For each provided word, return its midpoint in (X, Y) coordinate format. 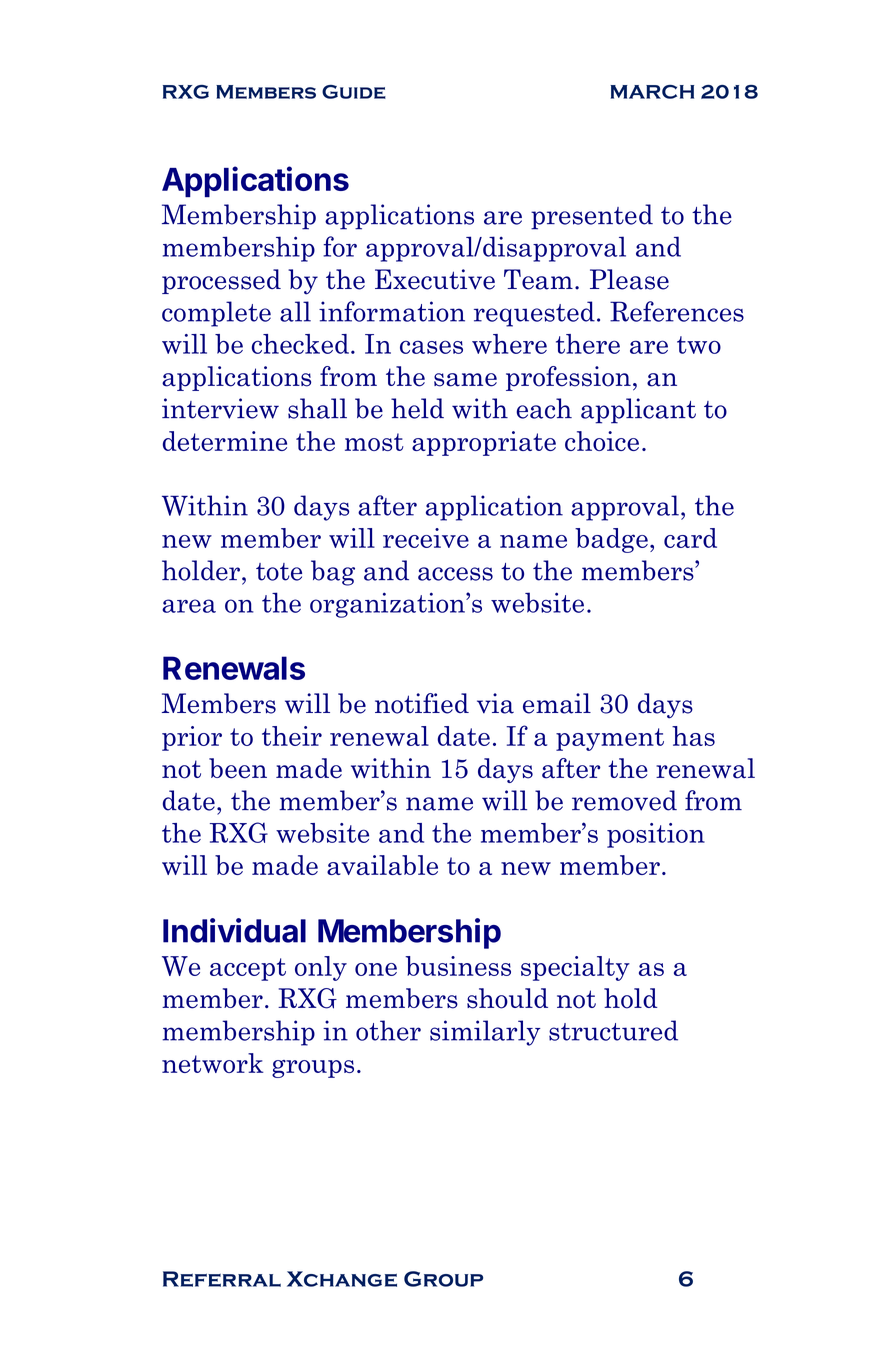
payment (610, 739)
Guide (354, 92)
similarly (485, 1033)
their (292, 736)
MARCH (652, 92)
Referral (222, 1279)
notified (422, 703)
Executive (435, 279)
